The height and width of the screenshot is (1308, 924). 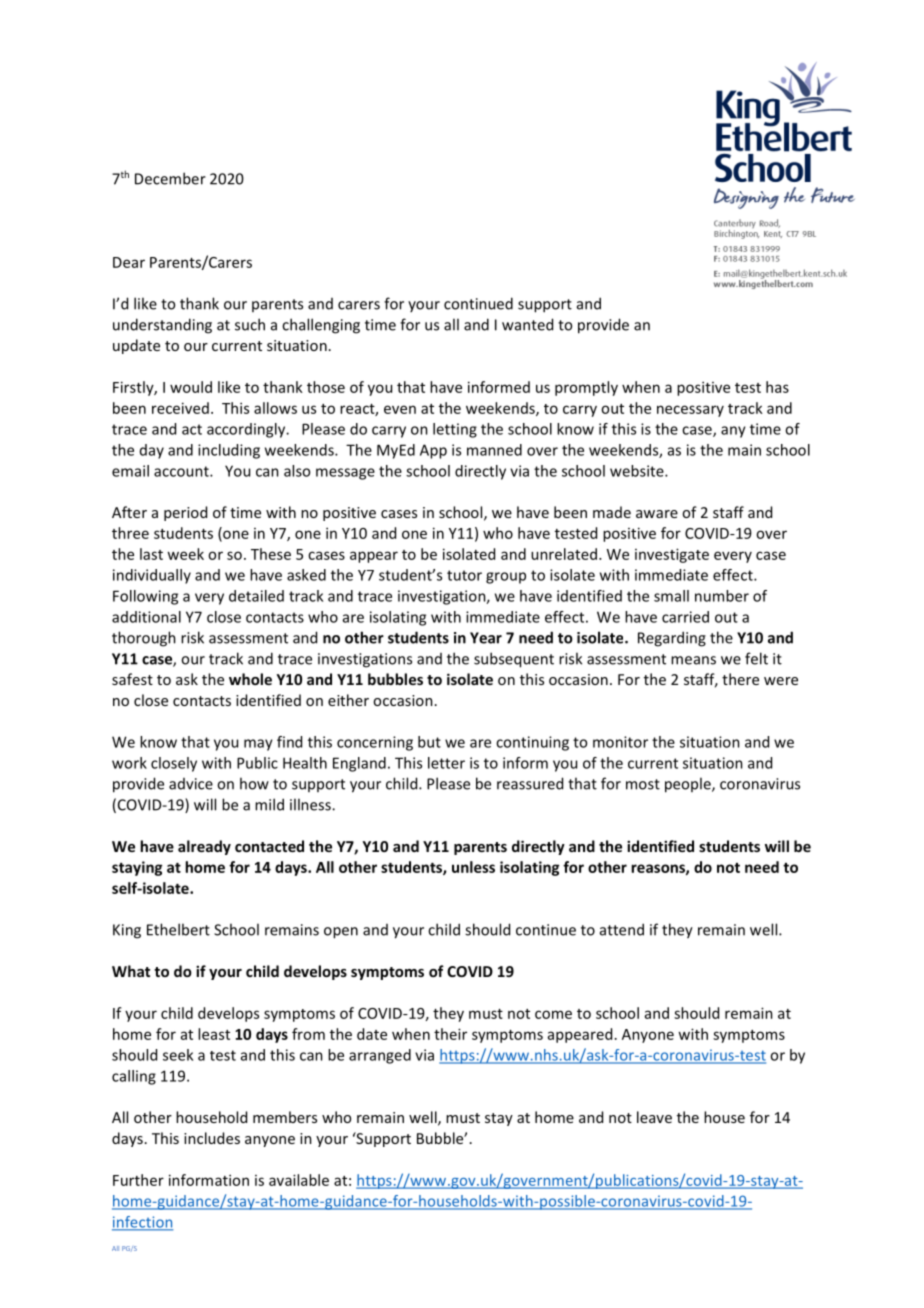 I want to click on period, so click(x=185, y=513).
